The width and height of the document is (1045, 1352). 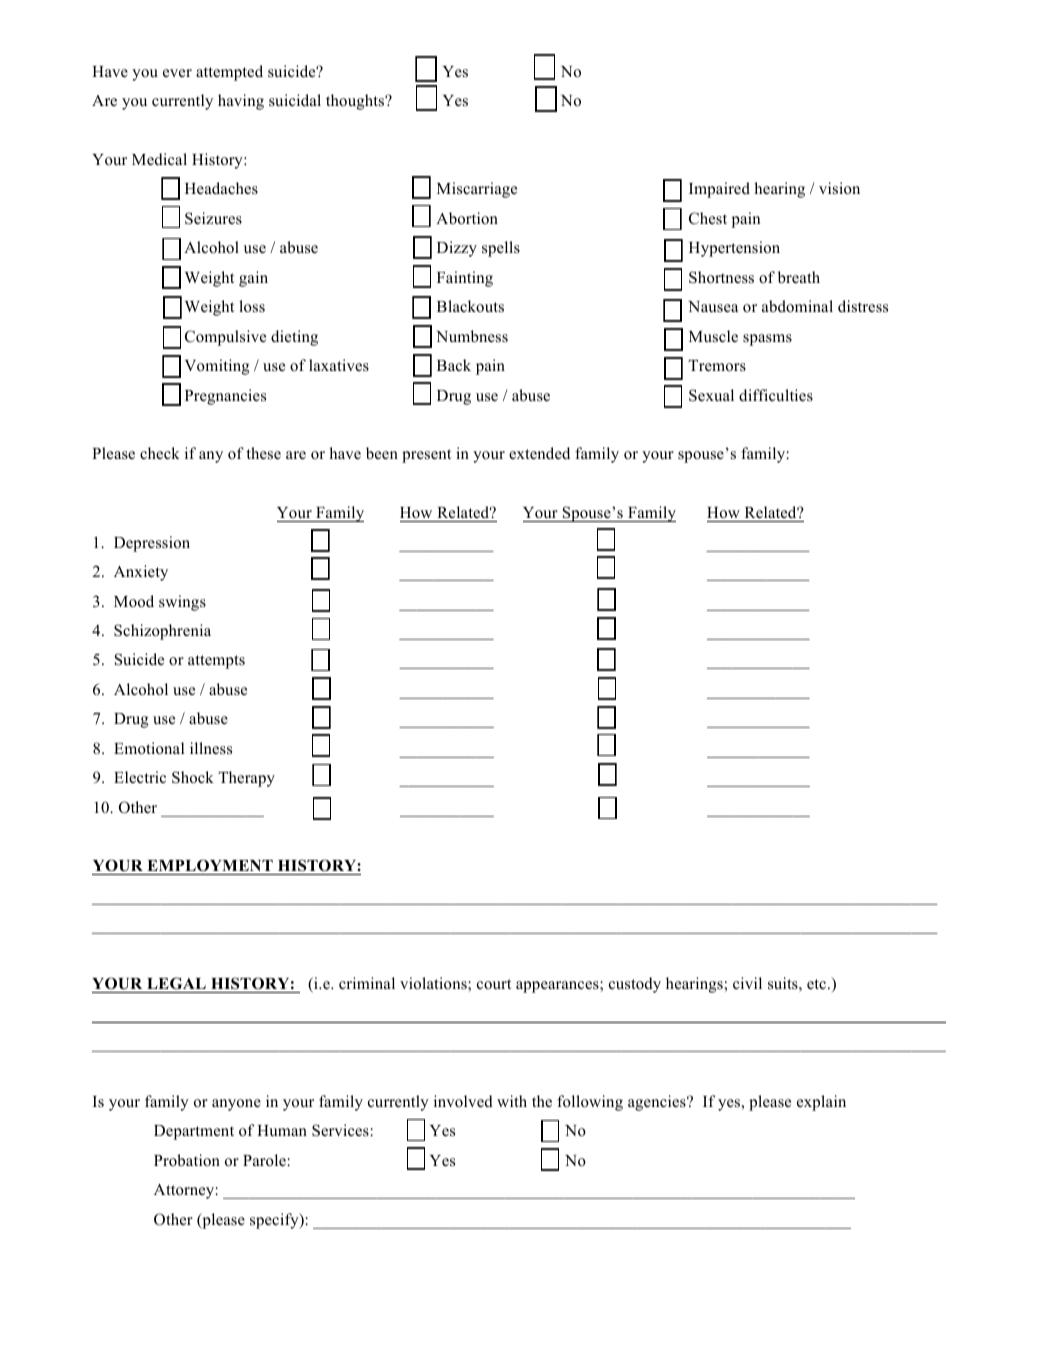 What do you see at coordinates (539, 453) in the document?
I see `extended` at bounding box center [539, 453].
